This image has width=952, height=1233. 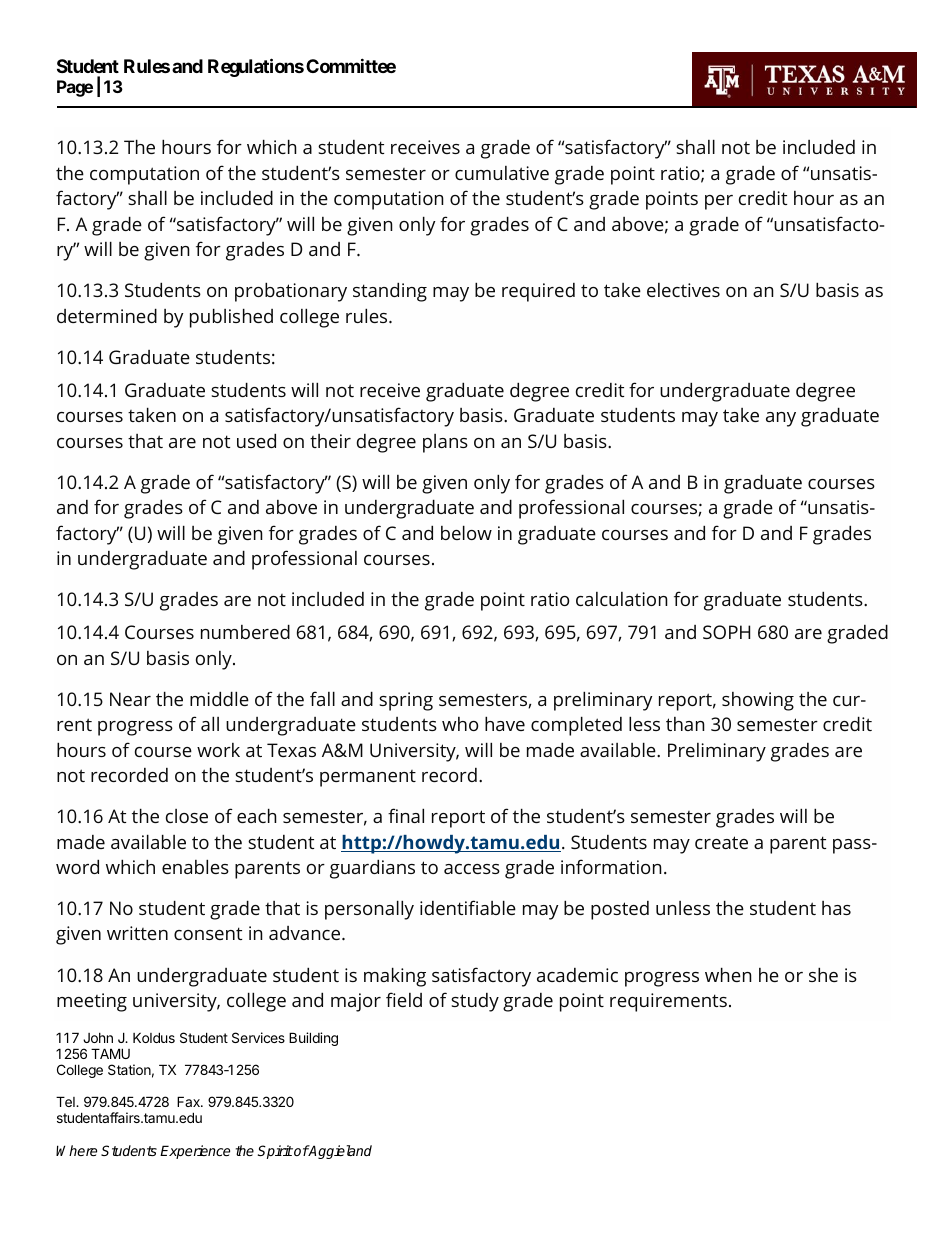 What do you see at coordinates (468, 907) in the image?
I see `identifiable` at bounding box center [468, 907].
